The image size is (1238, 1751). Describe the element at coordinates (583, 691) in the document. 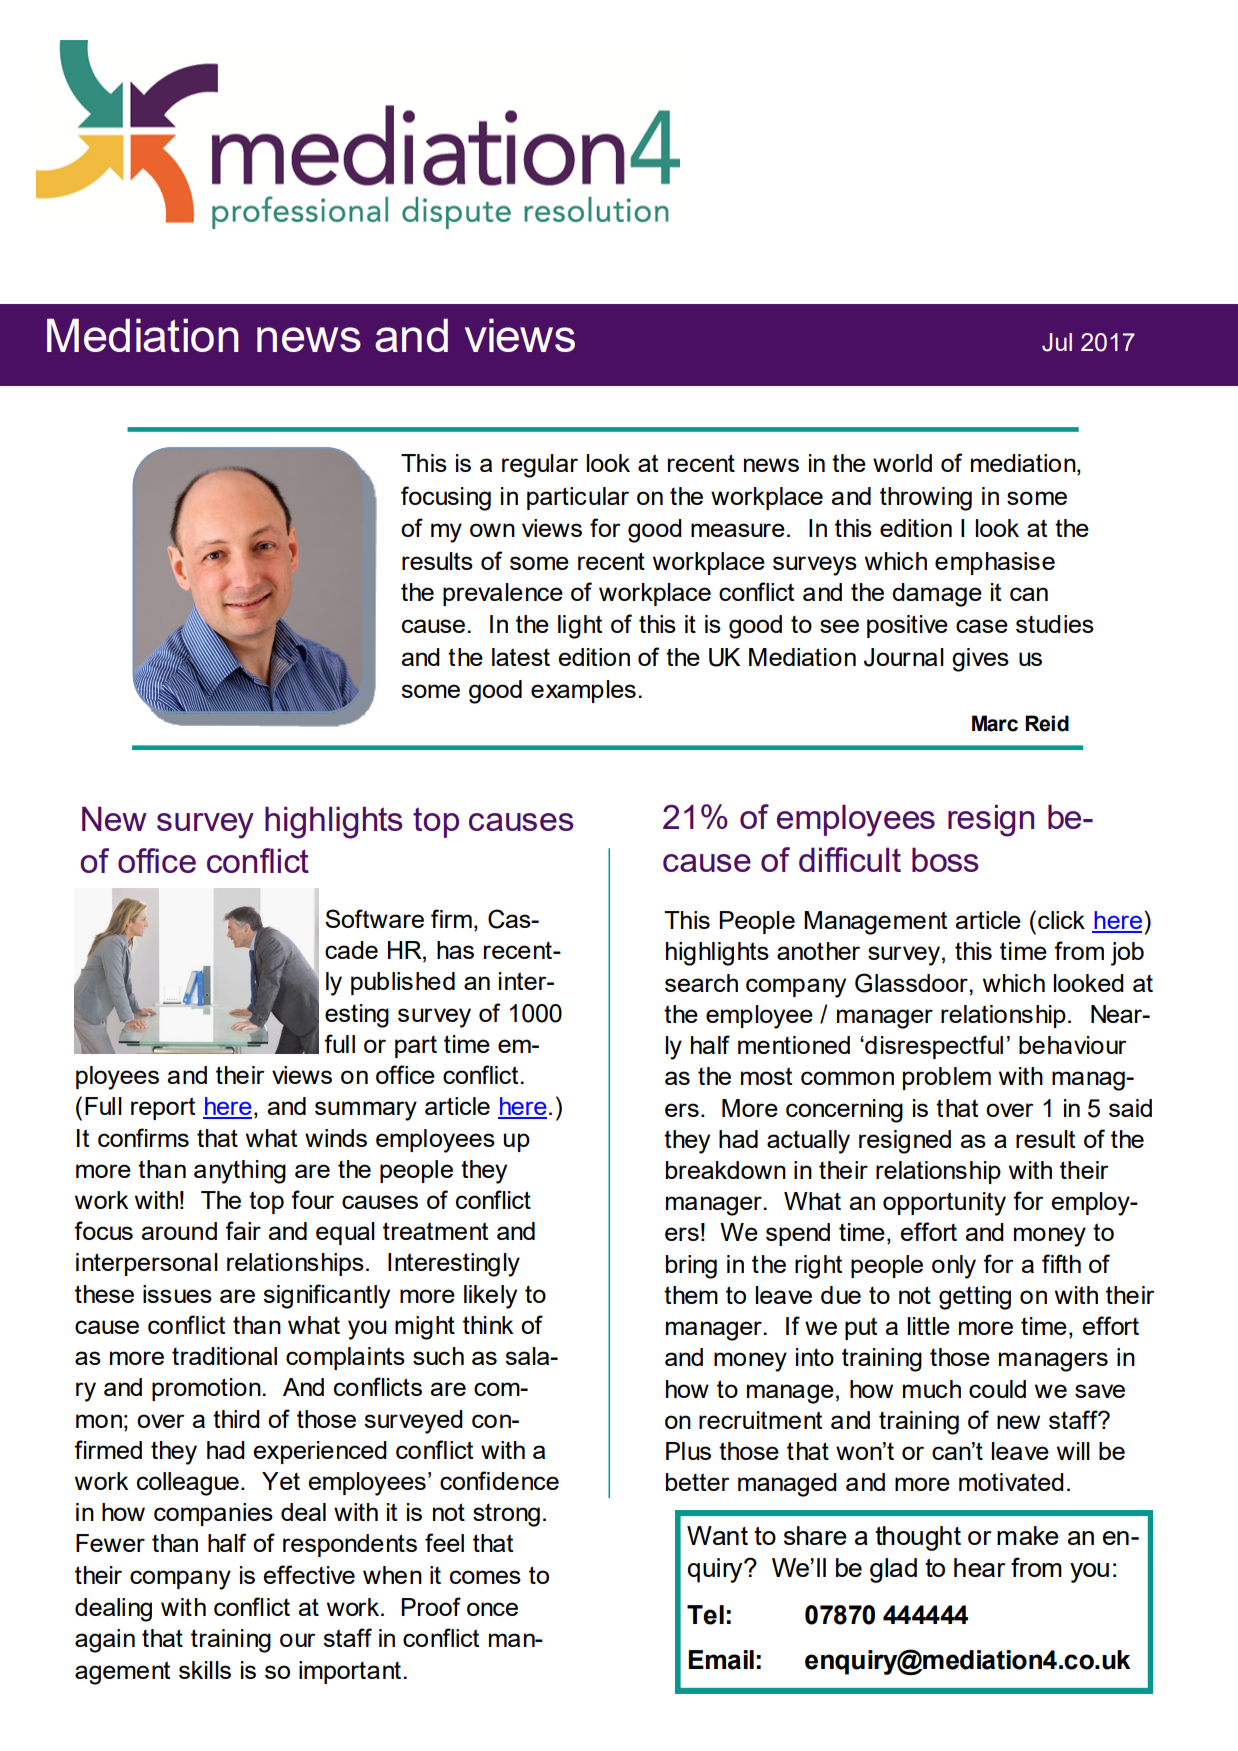

I see `examples` at that location.
